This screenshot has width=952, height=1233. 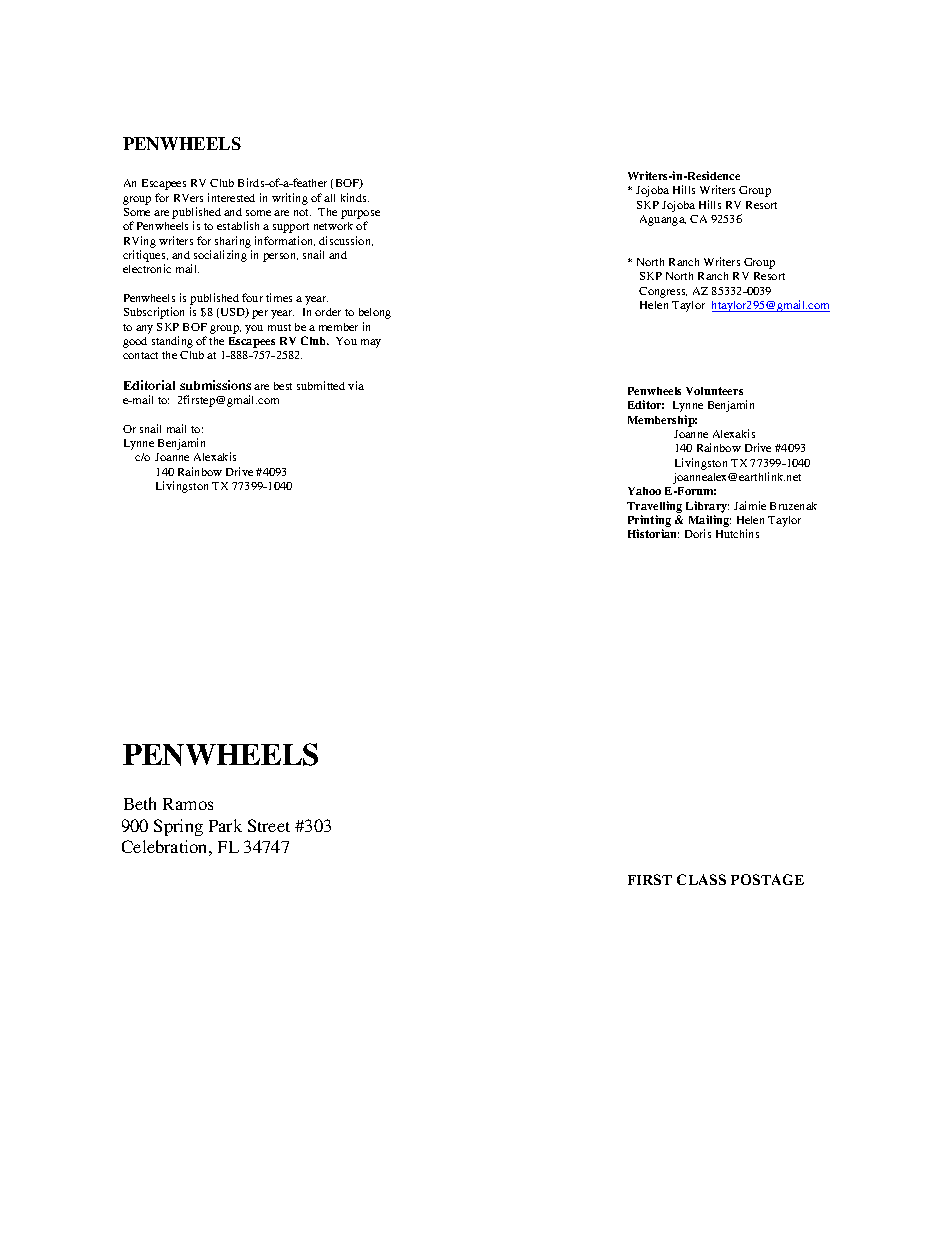 What do you see at coordinates (188, 804) in the screenshot?
I see `Ramos` at bounding box center [188, 804].
